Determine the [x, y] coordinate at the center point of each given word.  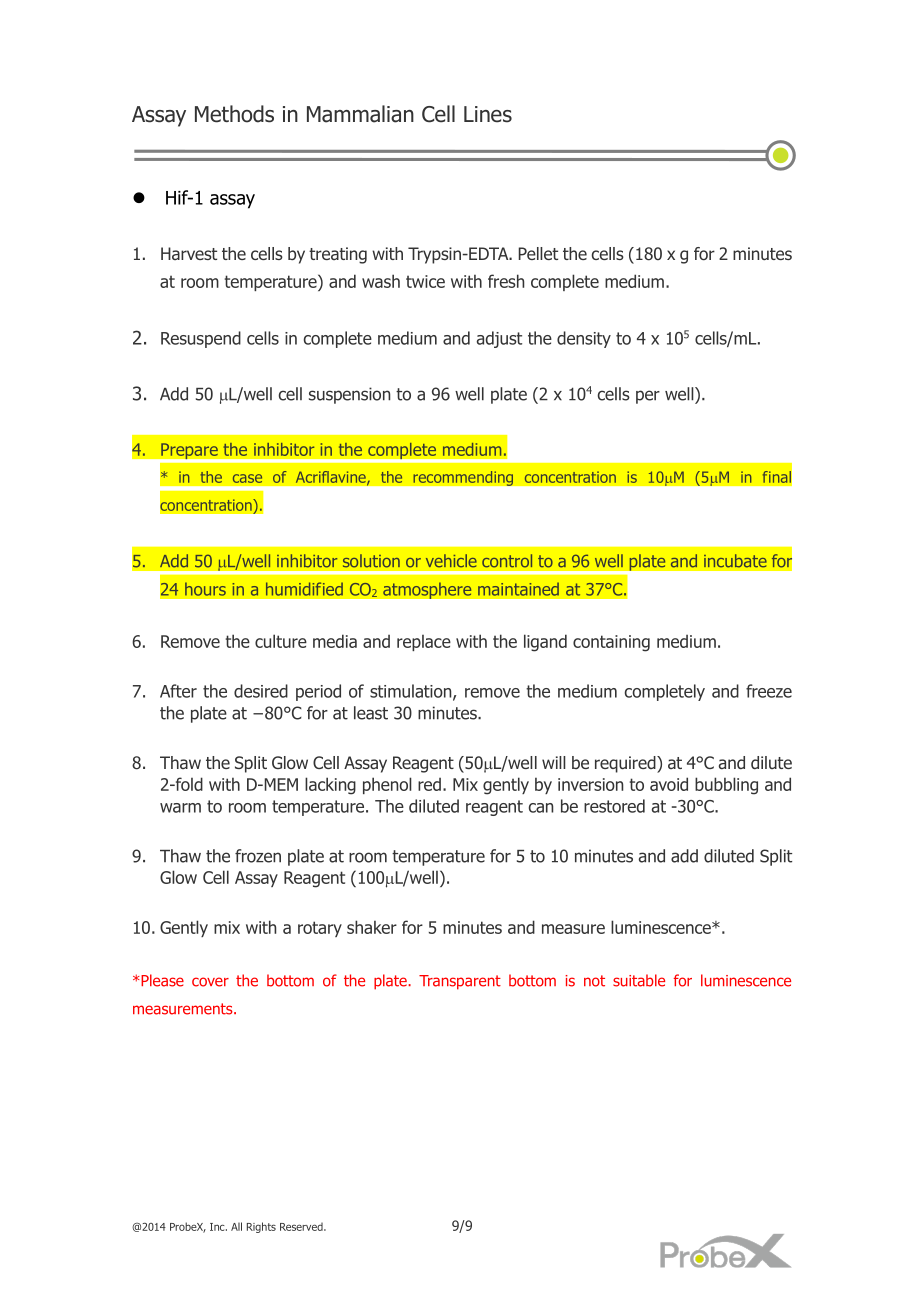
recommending [463, 478]
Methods [234, 114]
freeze [769, 691]
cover [210, 982]
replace [424, 643]
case [247, 478]
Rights [261, 1227]
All [236, 1226]
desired [261, 691]
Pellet [538, 253]
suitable [639, 980]
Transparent [460, 982]
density [584, 339]
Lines [488, 114]
